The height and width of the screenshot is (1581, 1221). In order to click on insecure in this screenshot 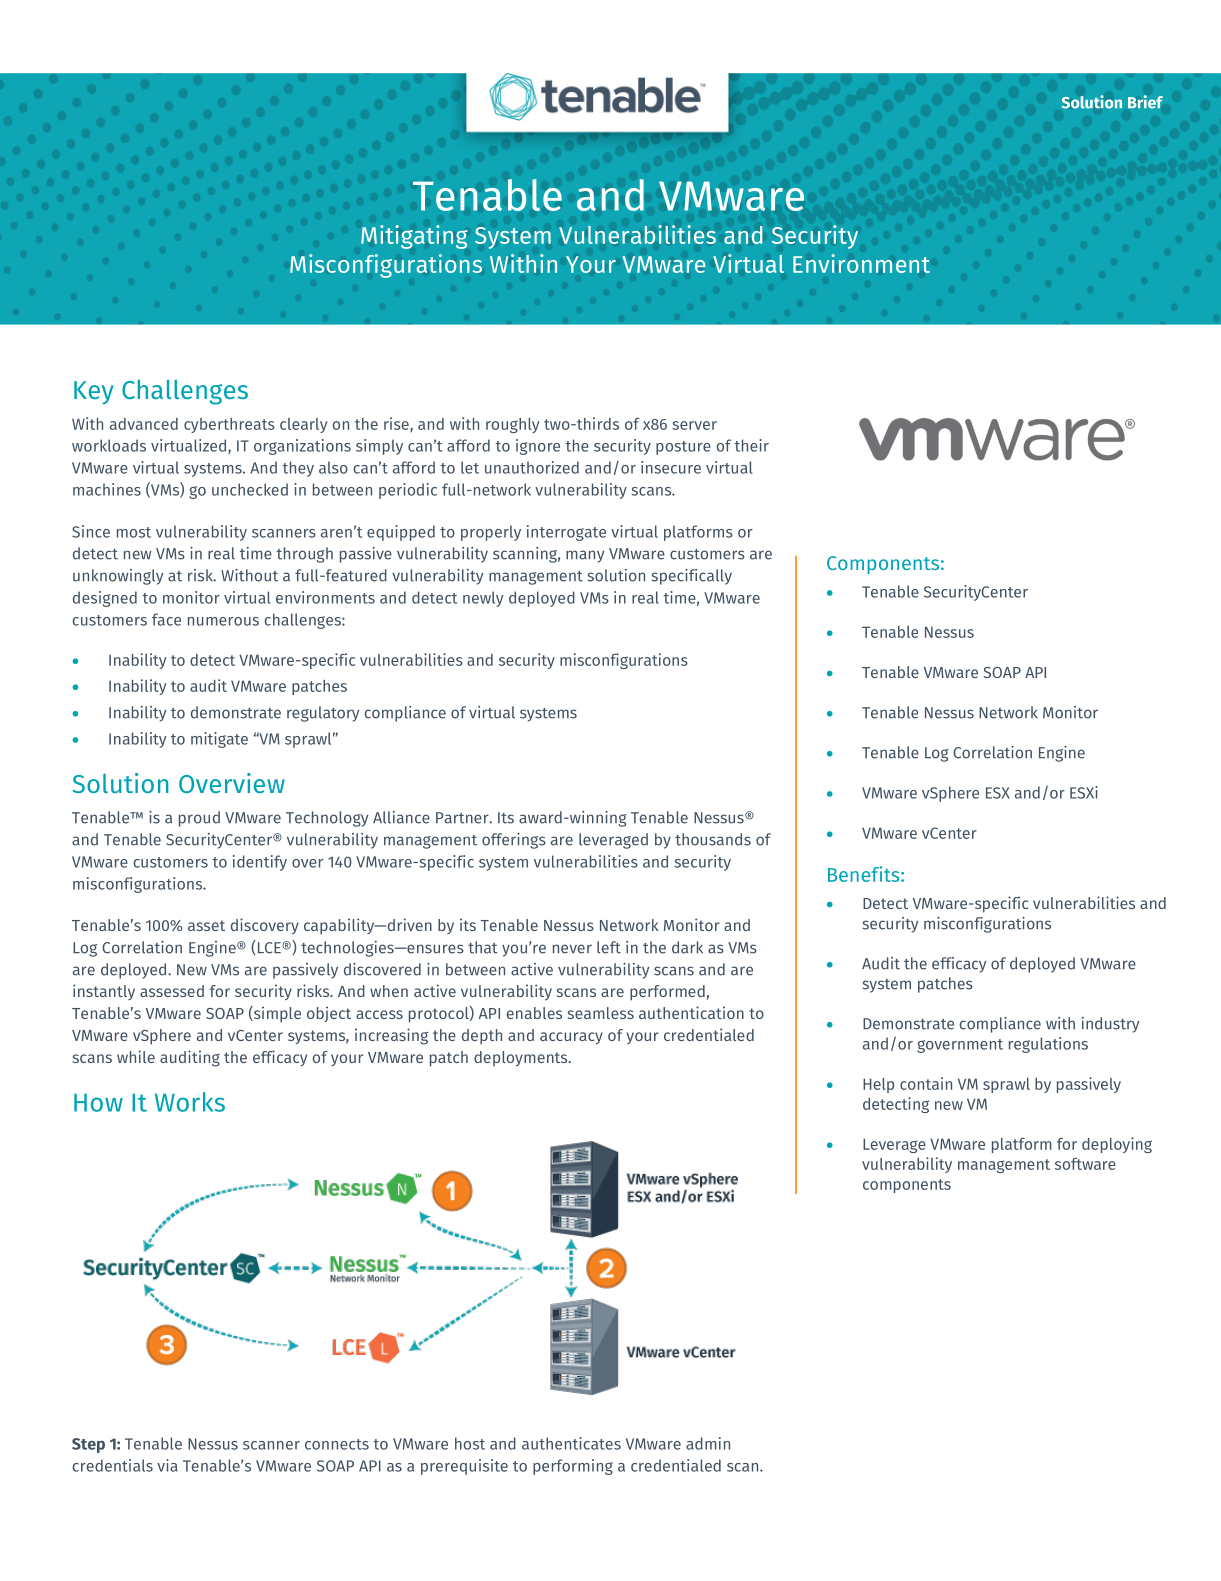, I will do `click(671, 467)`.
